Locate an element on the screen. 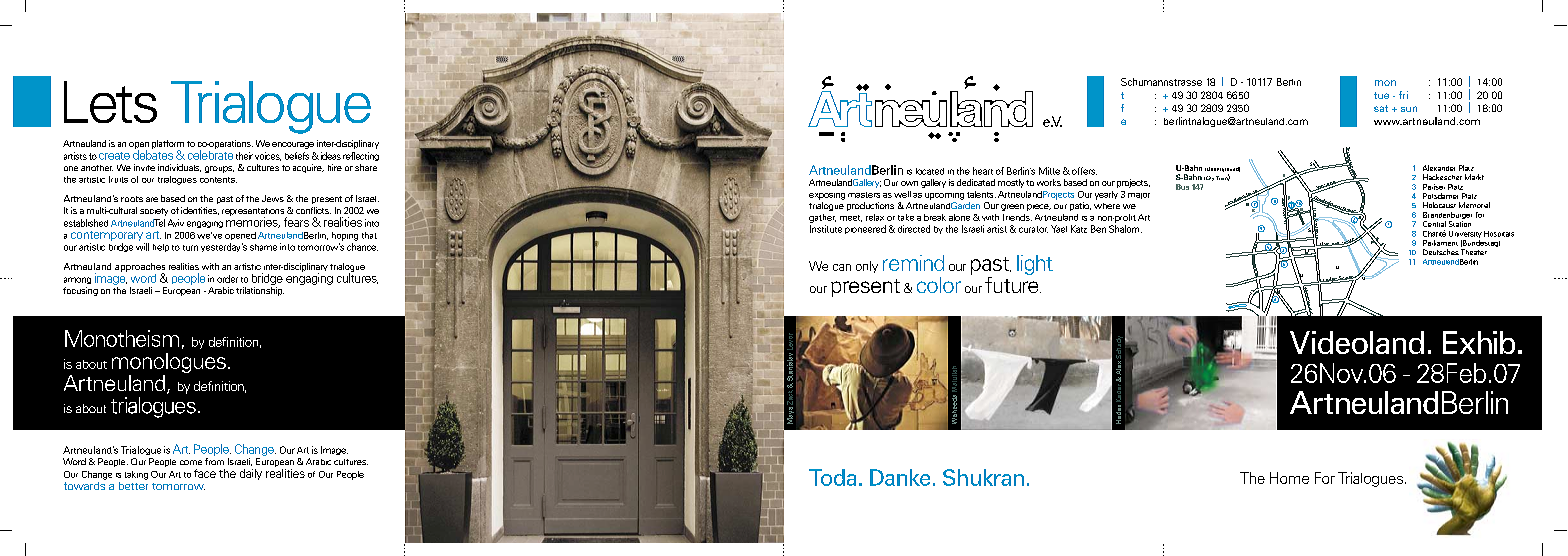 This screenshot has width=1568, height=556. Lets is located at coordinates (110, 102).
